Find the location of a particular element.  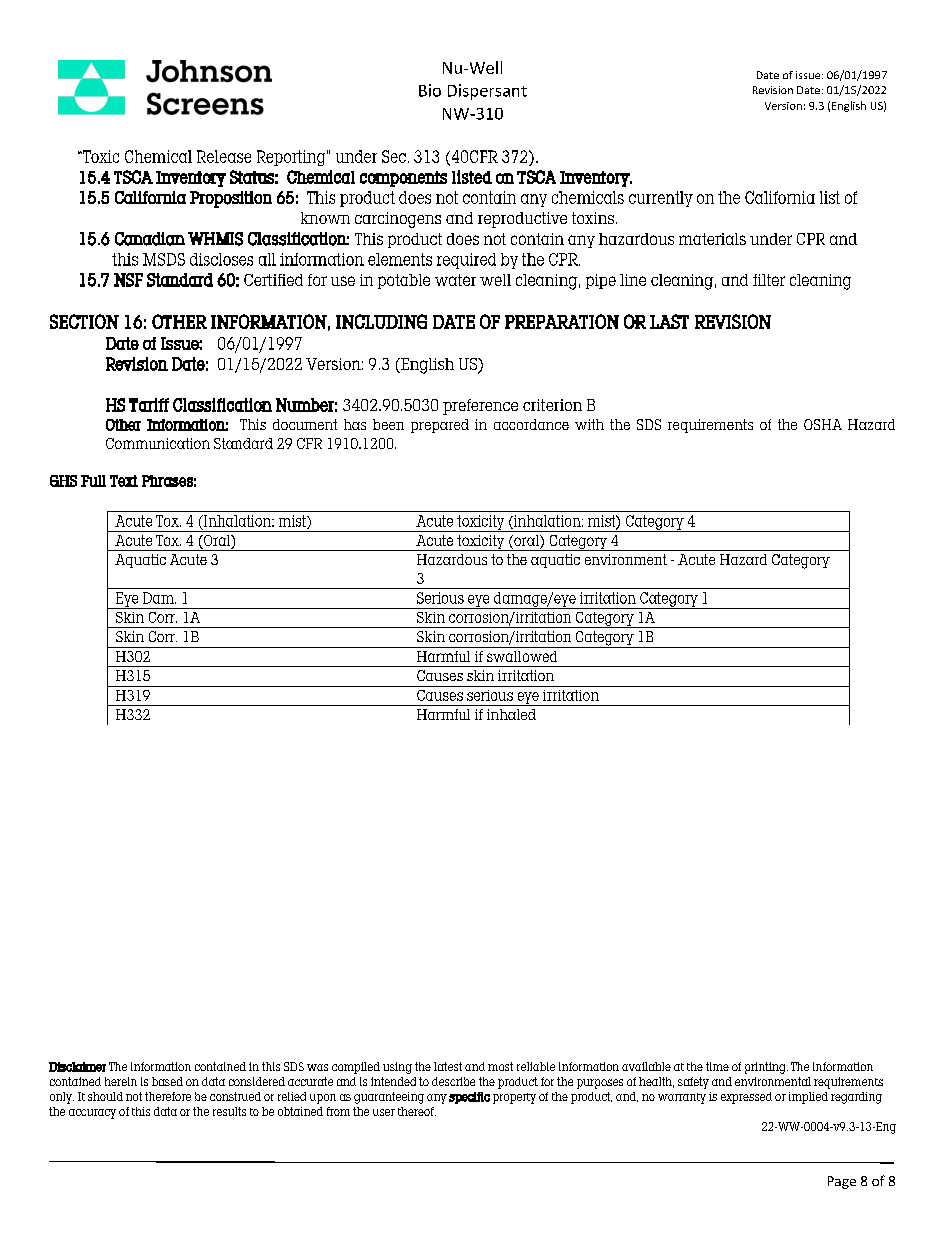

expressed is located at coordinates (746, 1098).
